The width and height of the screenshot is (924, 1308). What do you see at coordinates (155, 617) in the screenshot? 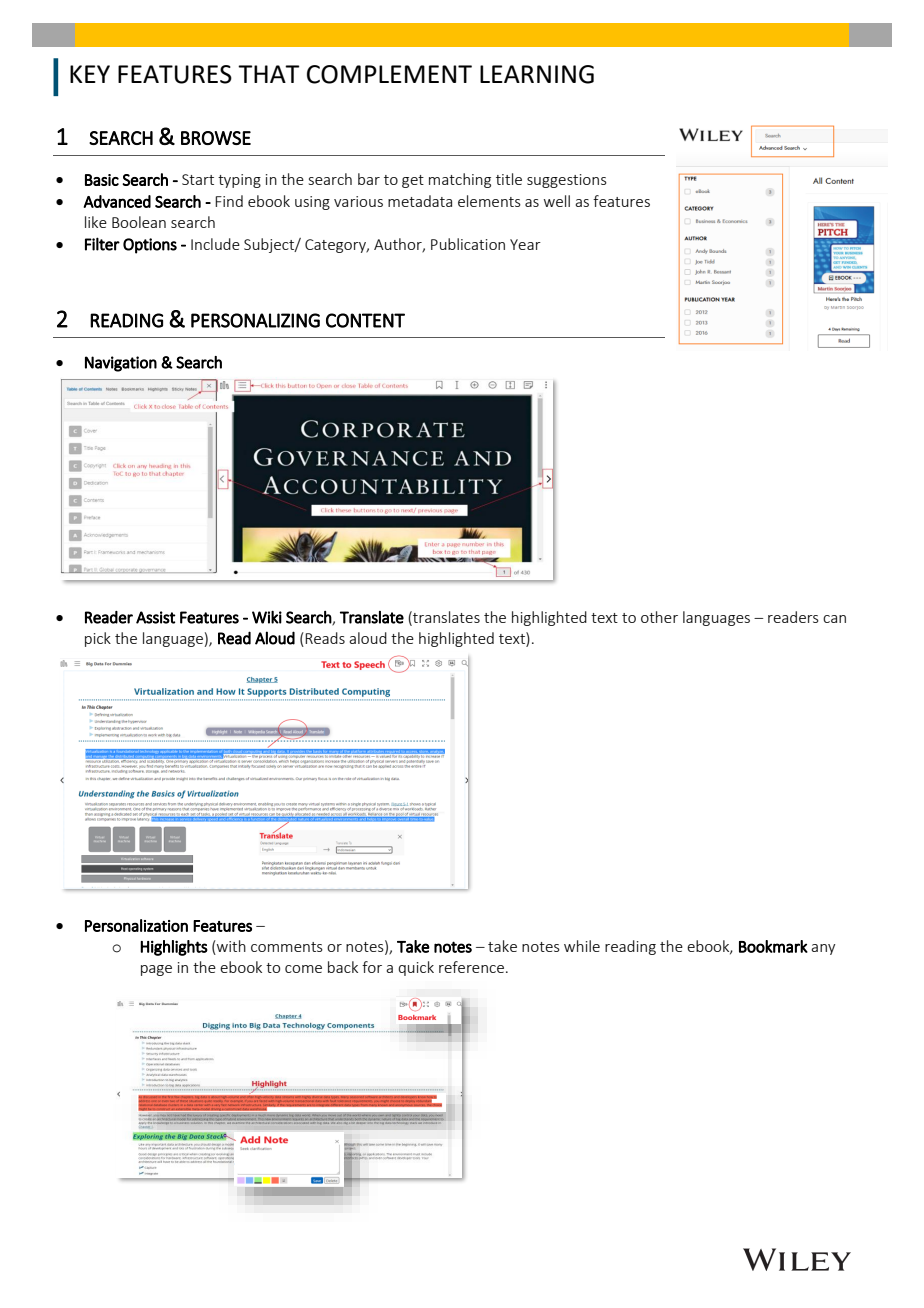
I see `Assist` at bounding box center [155, 617].
